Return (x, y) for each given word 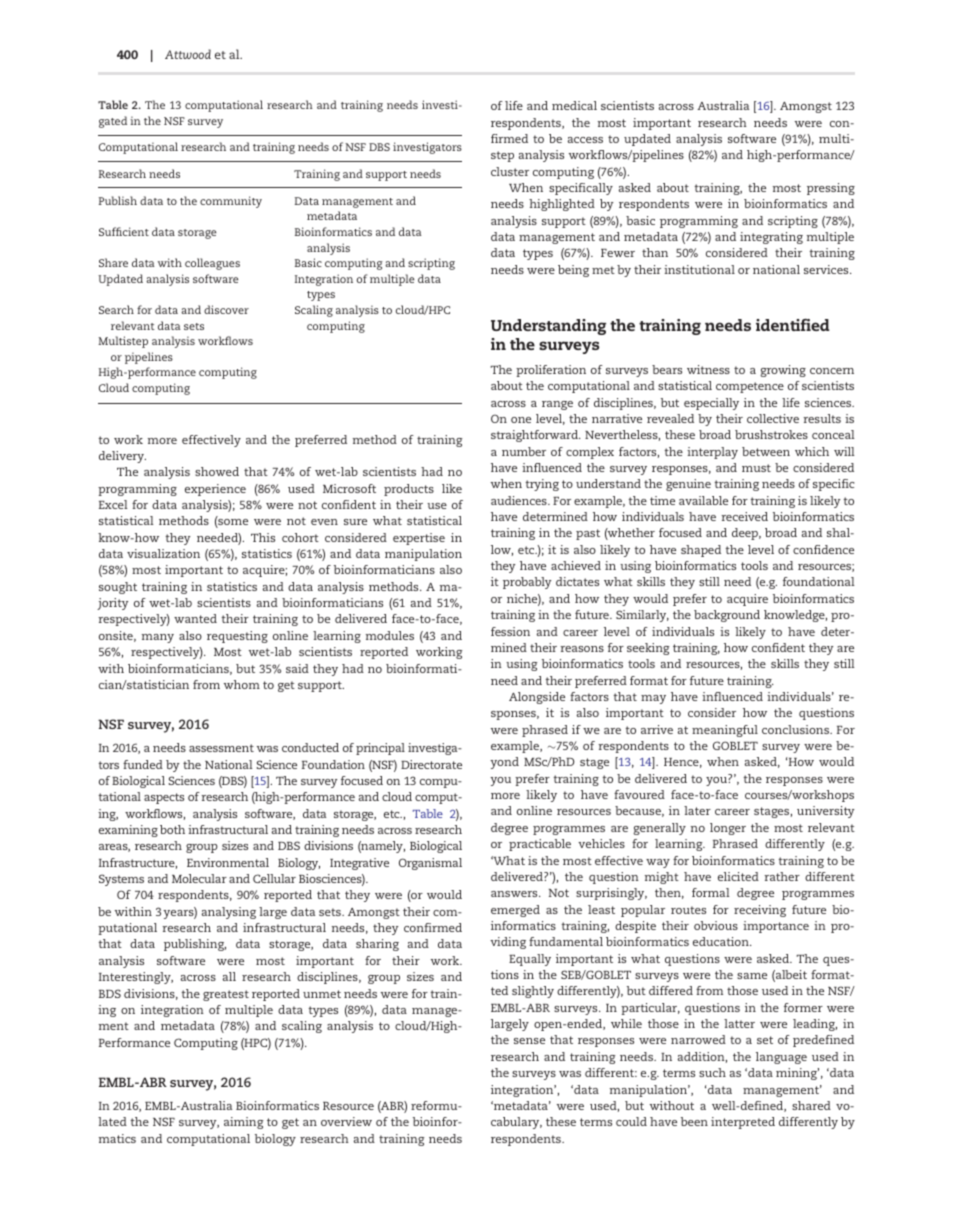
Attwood (188, 54)
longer (728, 829)
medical (574, 105)
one (521, 420)
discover (226, 309)
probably (527, 583)
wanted (195, 618)
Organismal (430, 864)
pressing (831, 189)
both (172, 829)
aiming (244, 1123)
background (727, 616)
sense (529, 1041)
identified (793, 325)
